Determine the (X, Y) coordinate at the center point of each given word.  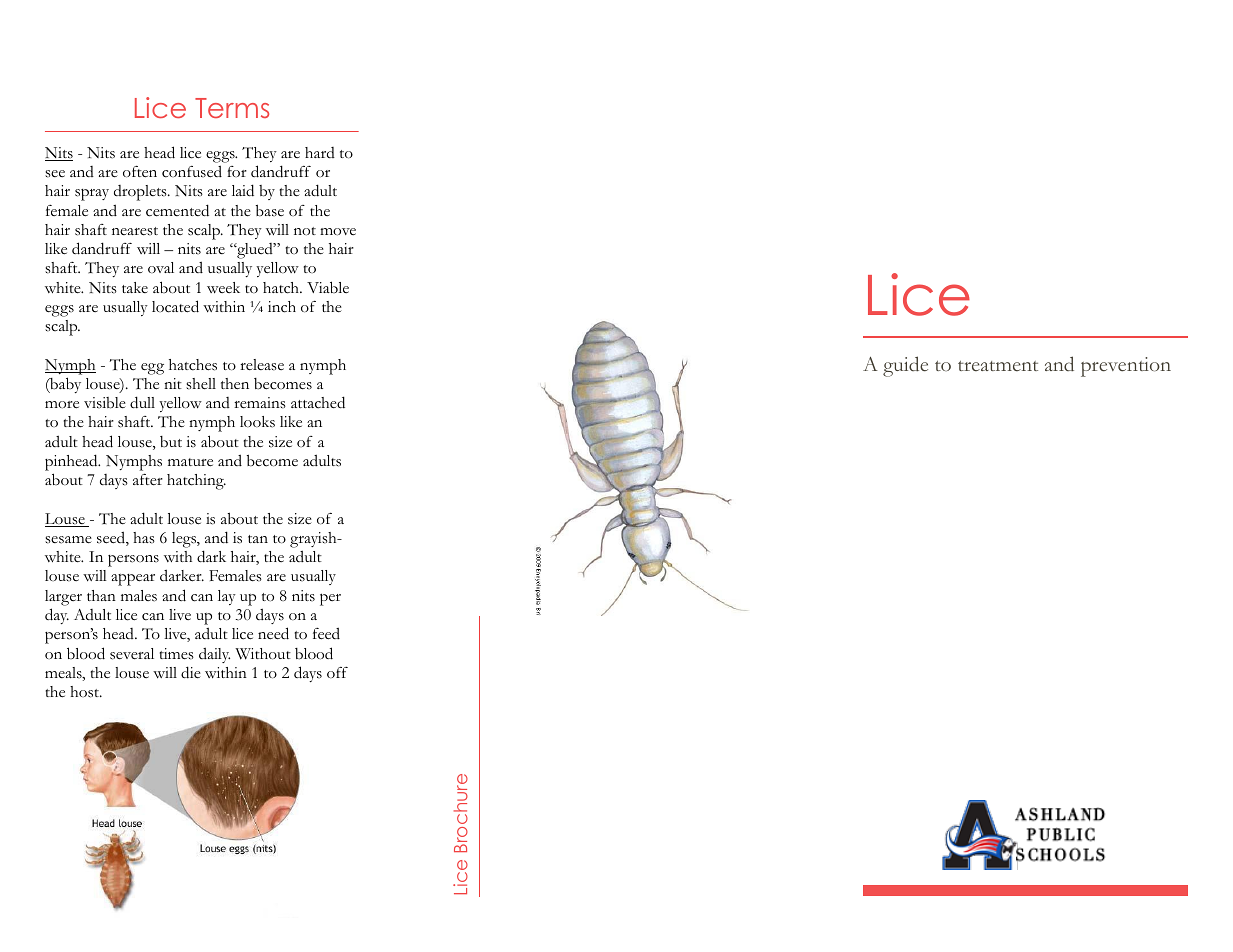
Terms (232, 108)
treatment (998, 366)
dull (142, 402)
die (191, 672)
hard (320, 152)
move (338, 232)
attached (318, 402)
